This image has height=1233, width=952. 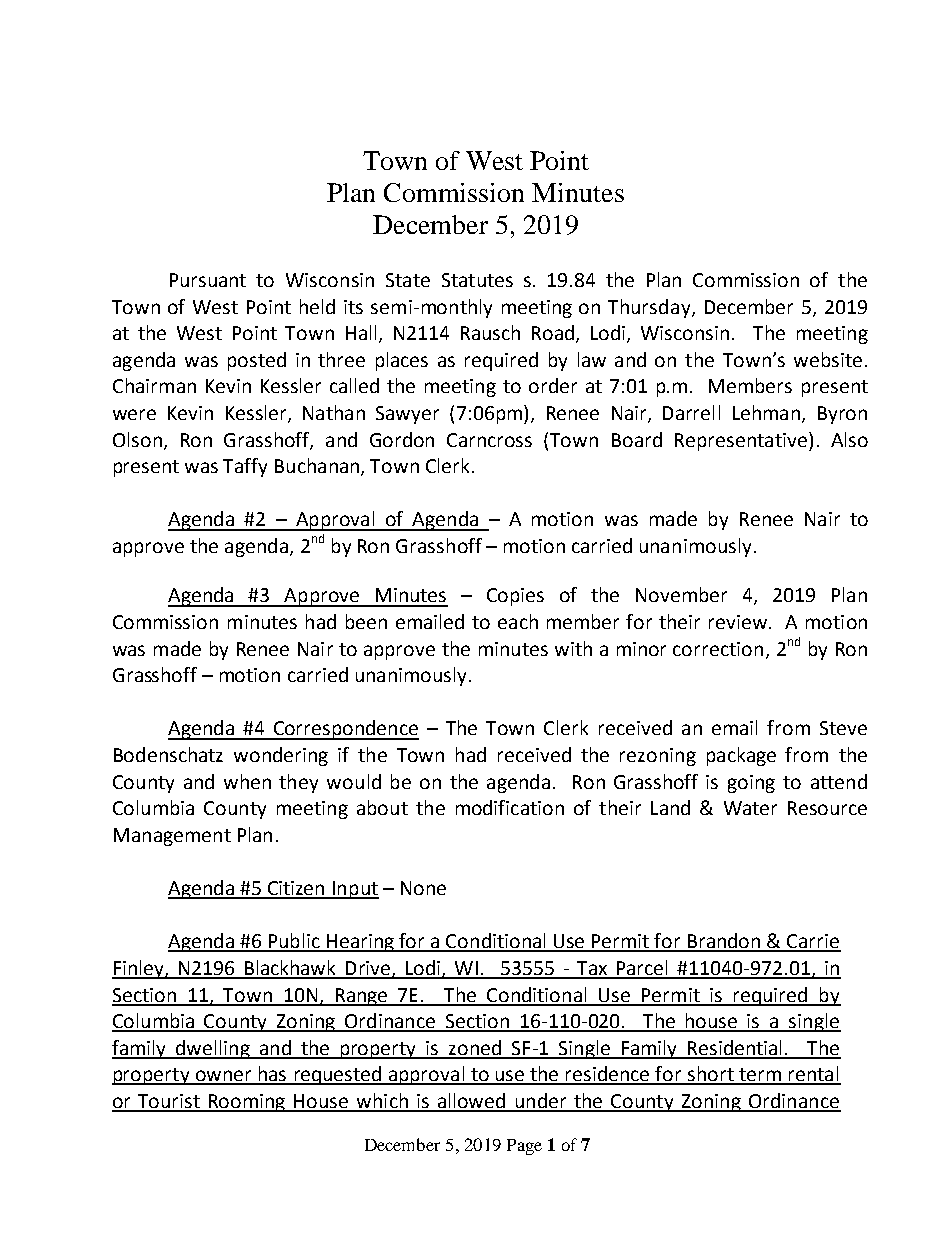 I want to click on None, so click(x=423, y=888).
